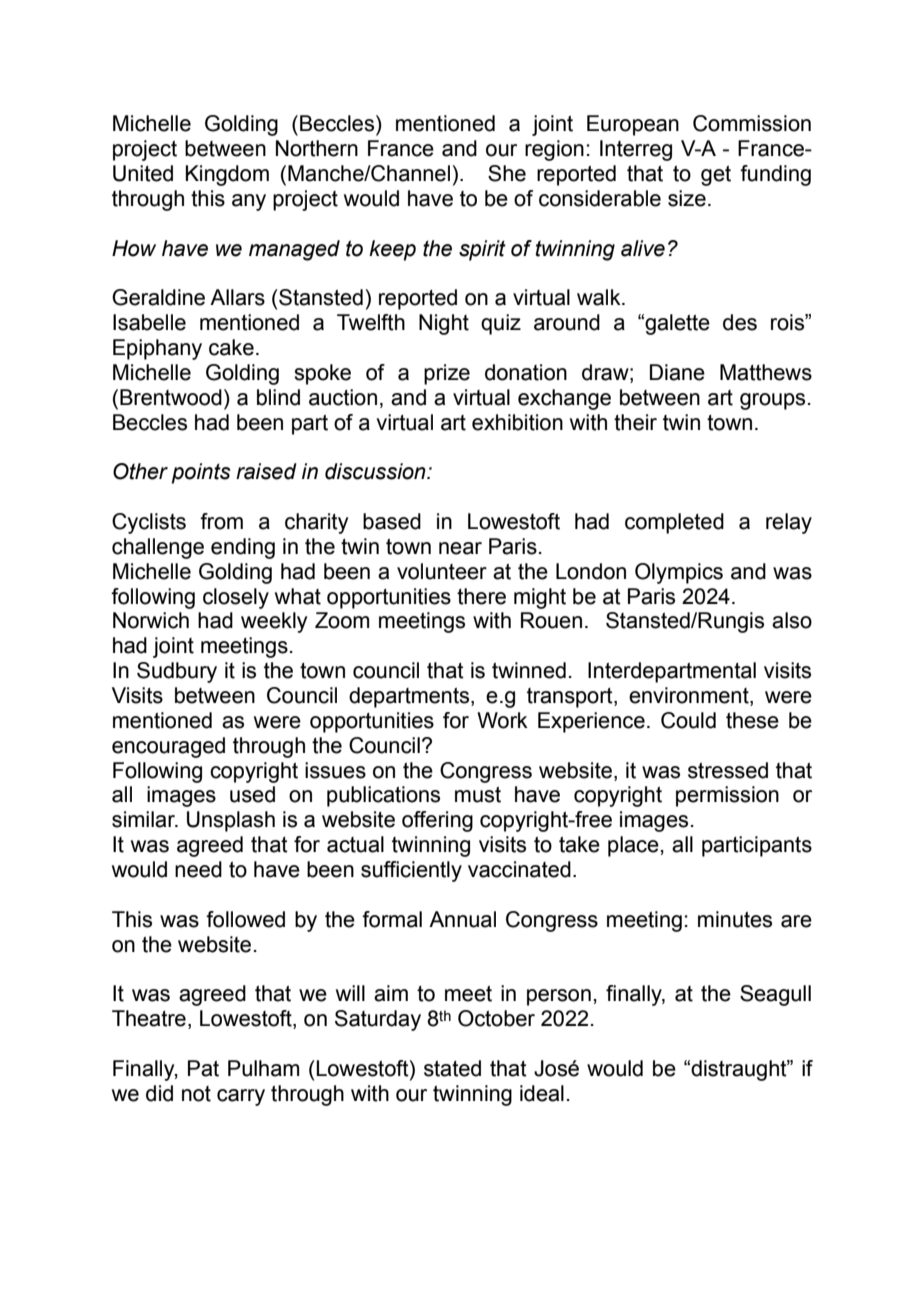 The height and width of the page is (1308, 924). What do you see at coordinates (236, 598) in the page?
I see `closely` at bounding box center [236, 598].
